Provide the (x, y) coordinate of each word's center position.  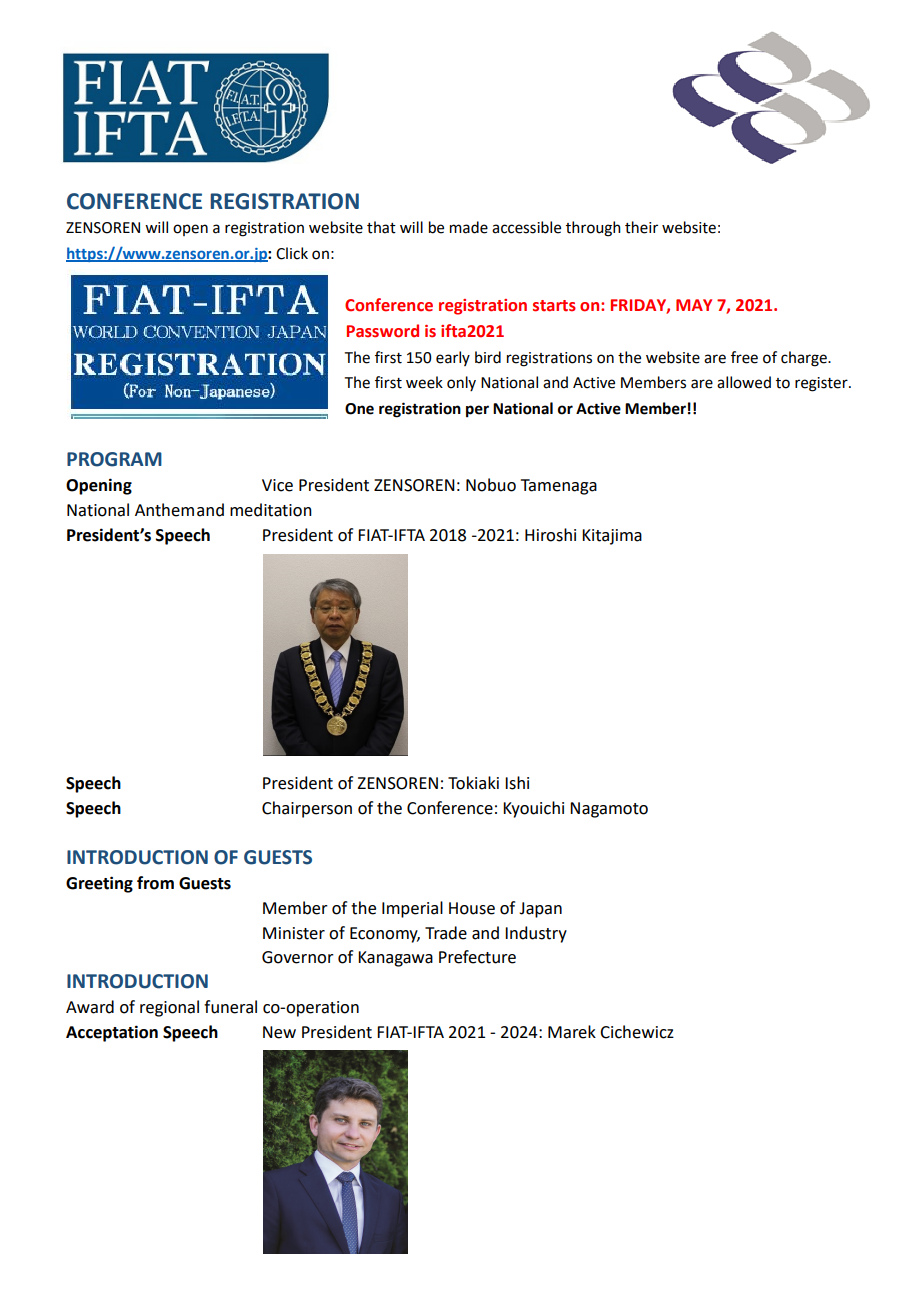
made (469, 227)
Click (292, 253)
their (641, 227)
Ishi (517, 783)
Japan (540, 910)
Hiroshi (550, 535)
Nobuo (491, 485)
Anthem (164, 510)
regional (169, 1008)
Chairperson (307, 809)
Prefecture (477, 957)
